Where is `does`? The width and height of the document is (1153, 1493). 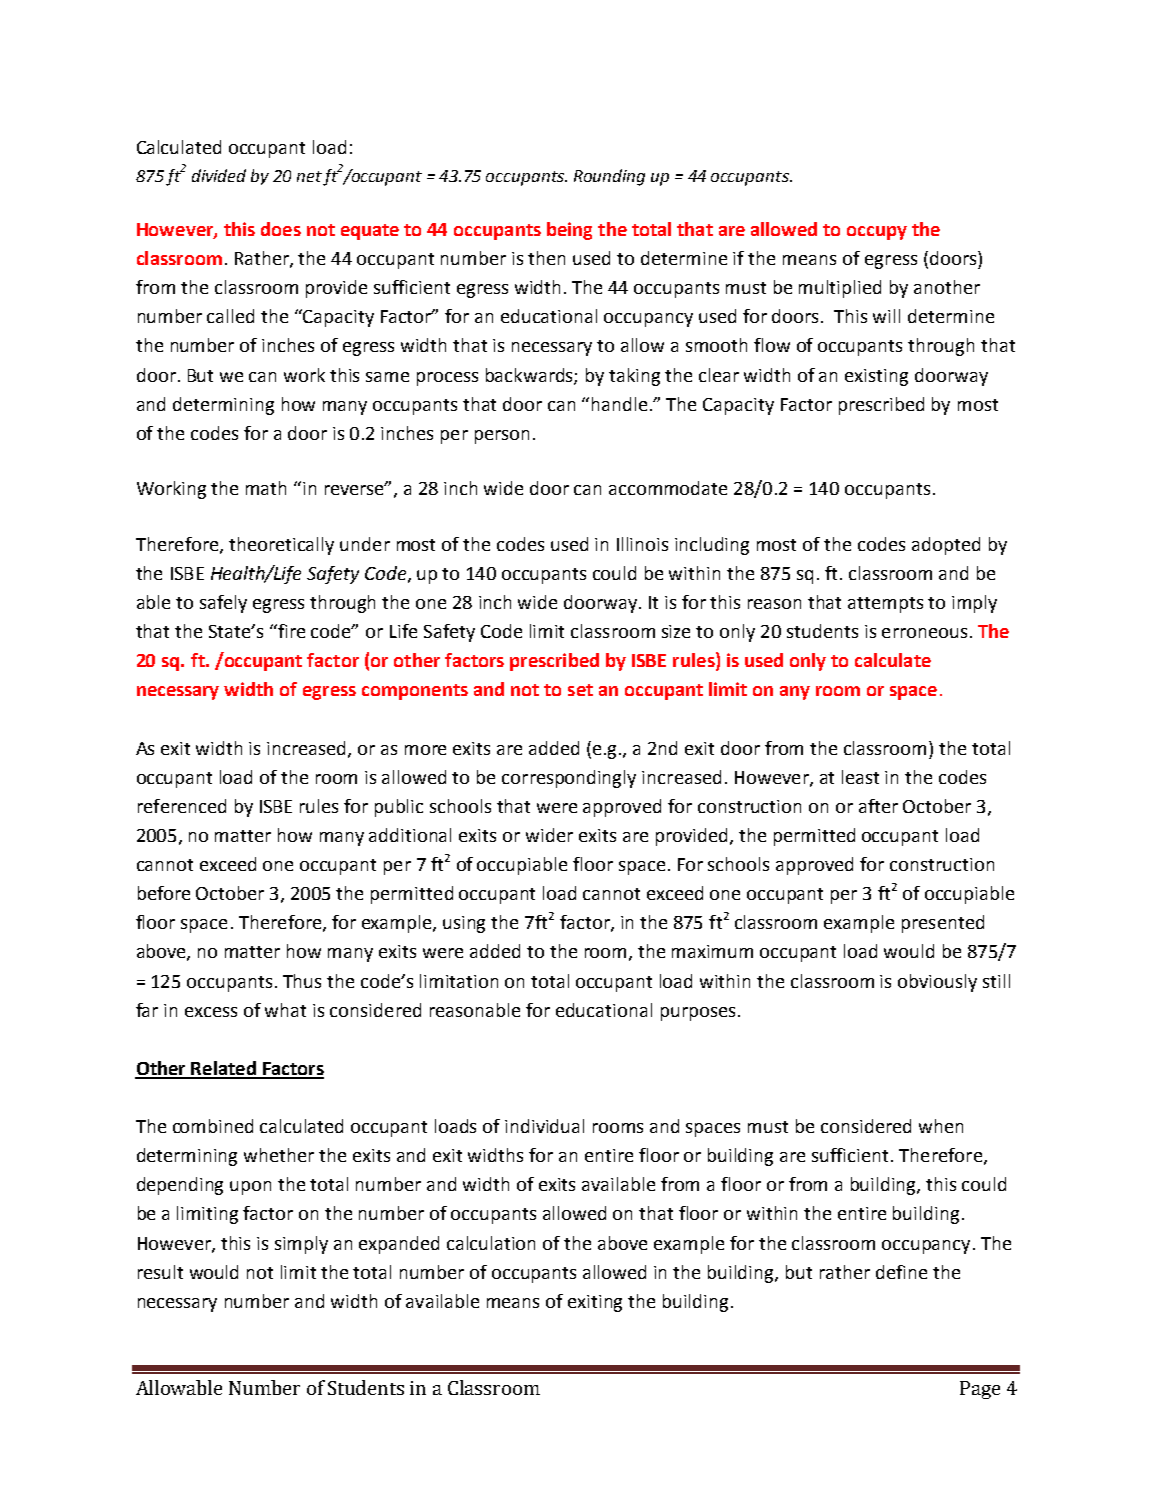 does is located at coordinates (281, 229).
